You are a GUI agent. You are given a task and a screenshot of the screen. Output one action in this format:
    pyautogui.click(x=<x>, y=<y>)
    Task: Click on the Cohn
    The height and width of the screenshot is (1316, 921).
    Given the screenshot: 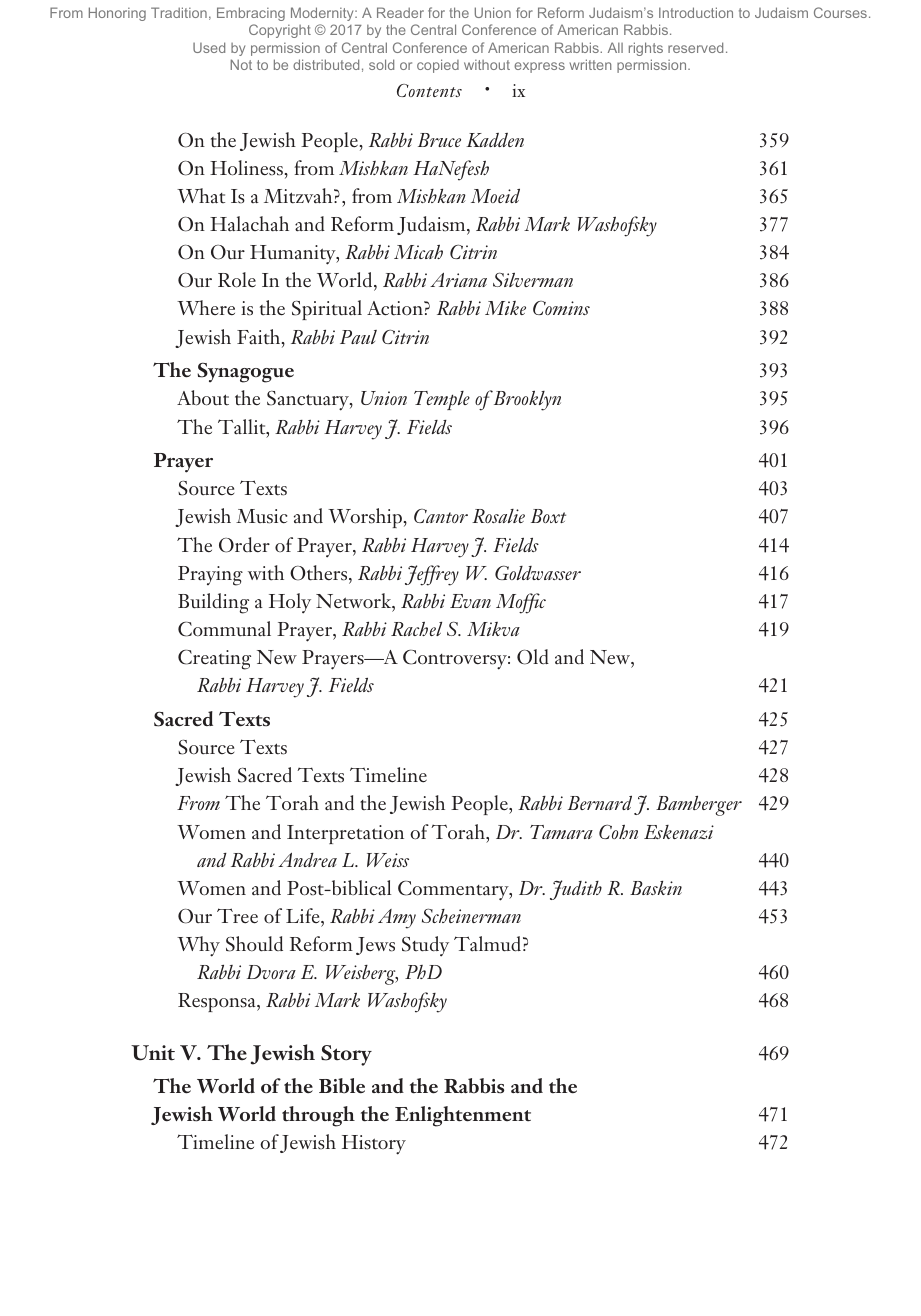 What is the action you would take?
    pyautogui.click(x=618, y=832)
